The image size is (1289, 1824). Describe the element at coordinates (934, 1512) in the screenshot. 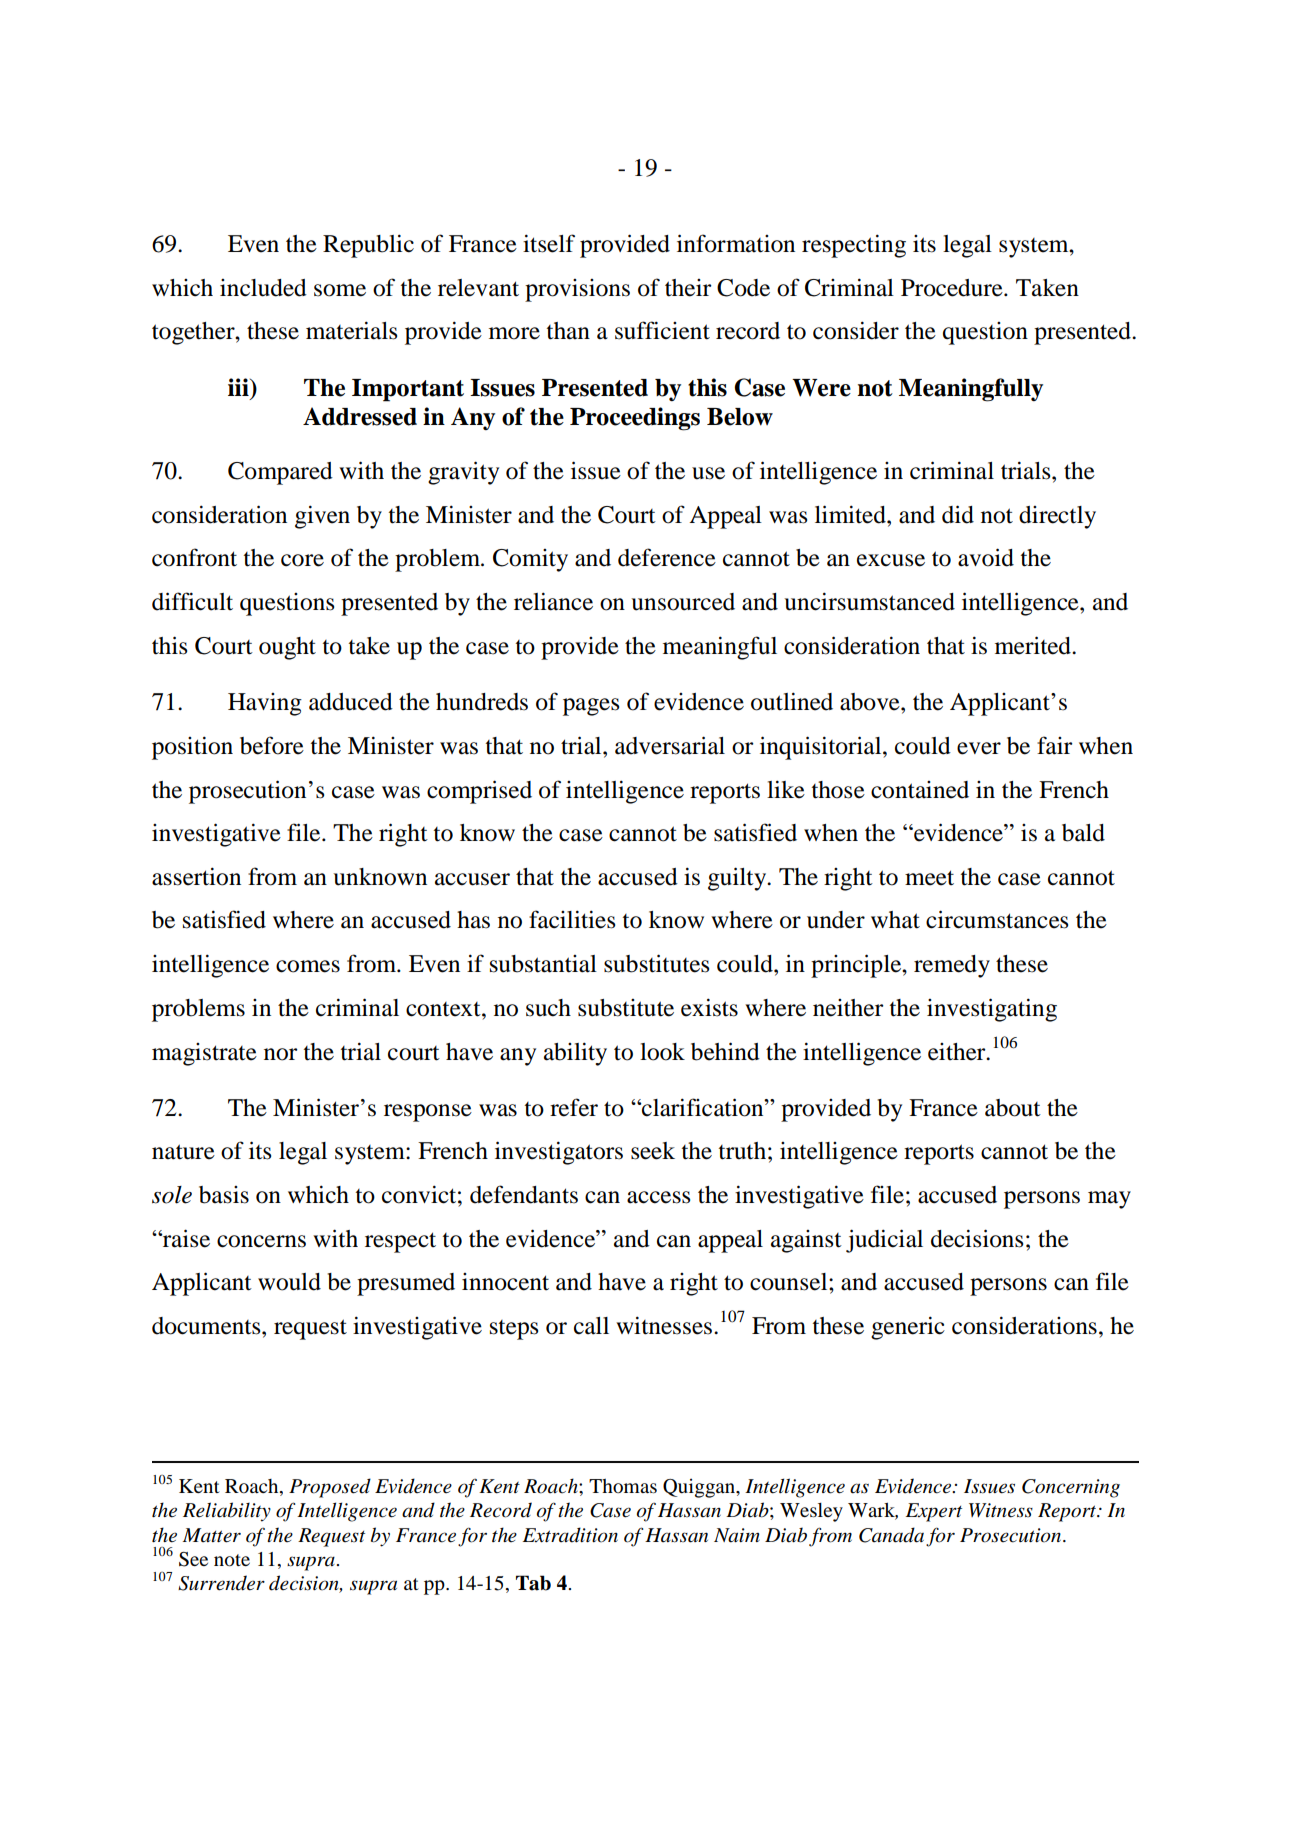

I see `Expert` at that location.
